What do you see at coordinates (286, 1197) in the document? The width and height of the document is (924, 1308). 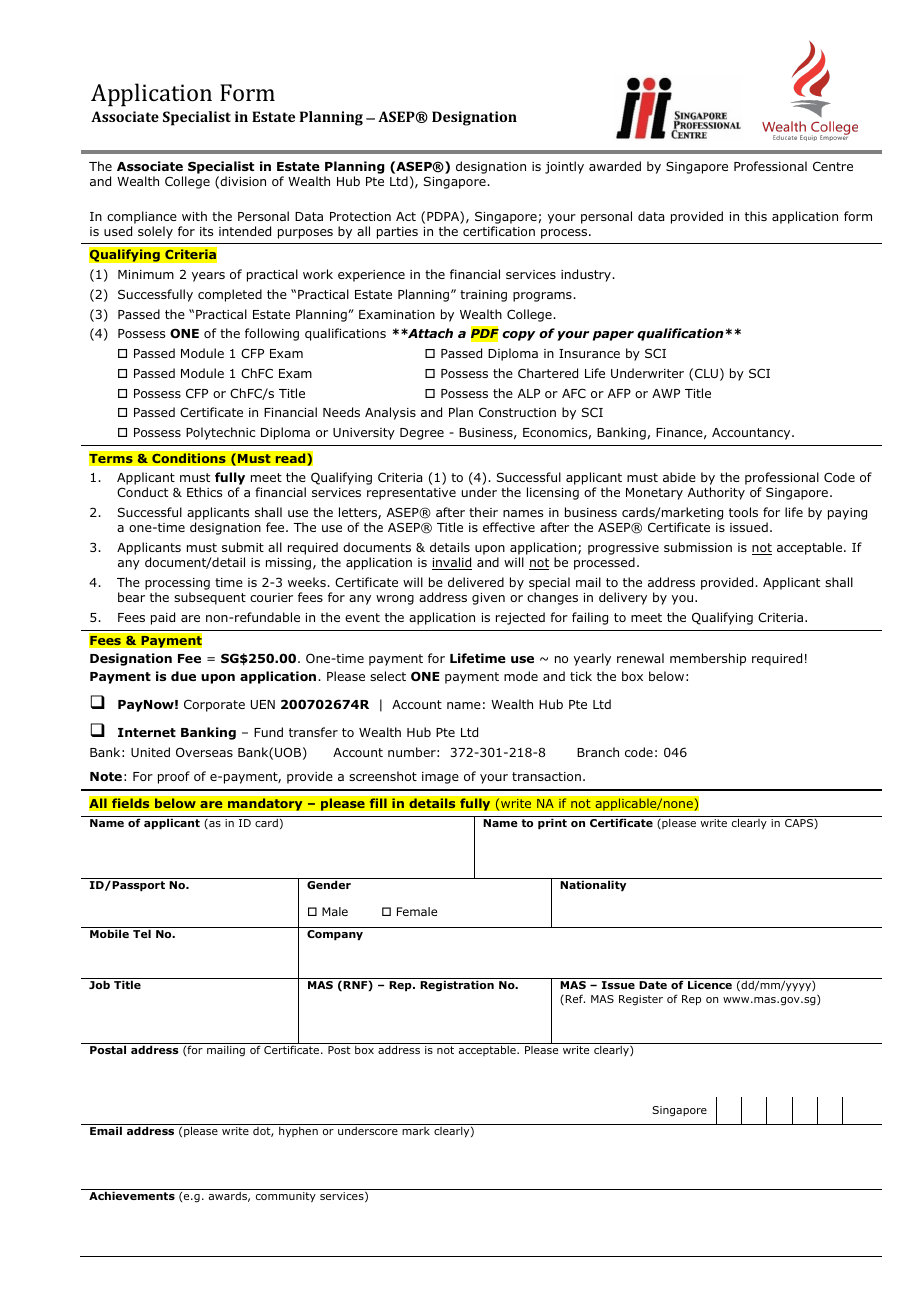 I see `community` at bounding box center [286, 1197].
